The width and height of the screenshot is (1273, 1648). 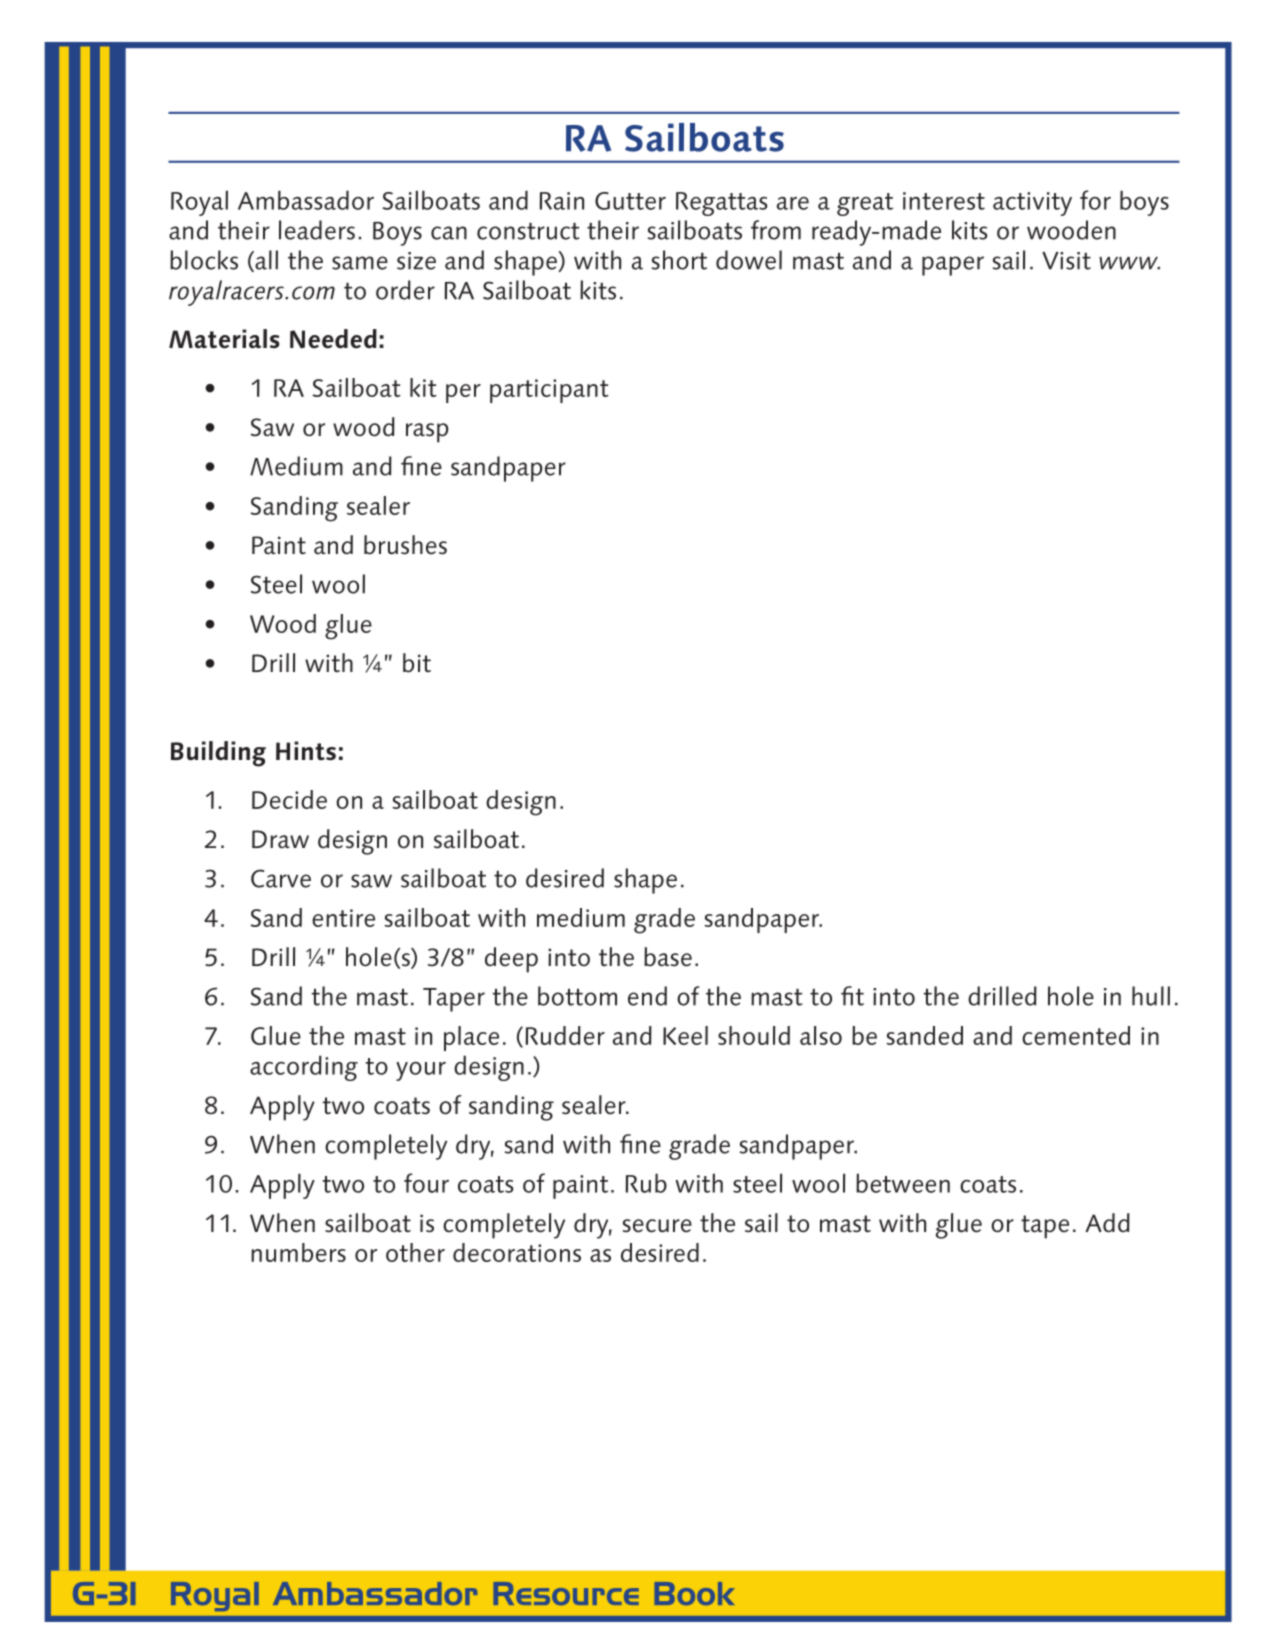 I want to click on base, so click(x=668, y=957).
